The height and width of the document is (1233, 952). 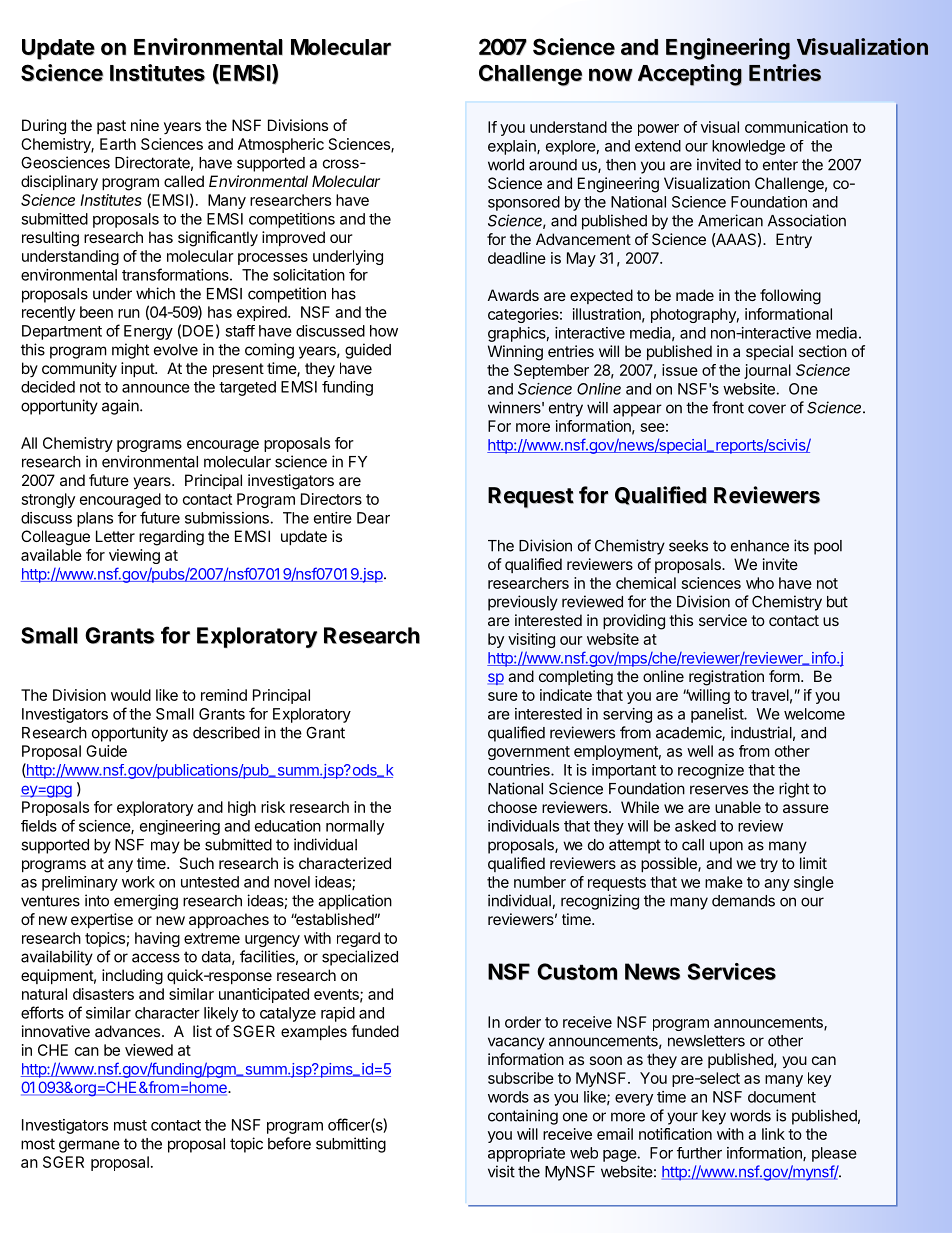 I want to click on previously, so click(x=523, y=603).
